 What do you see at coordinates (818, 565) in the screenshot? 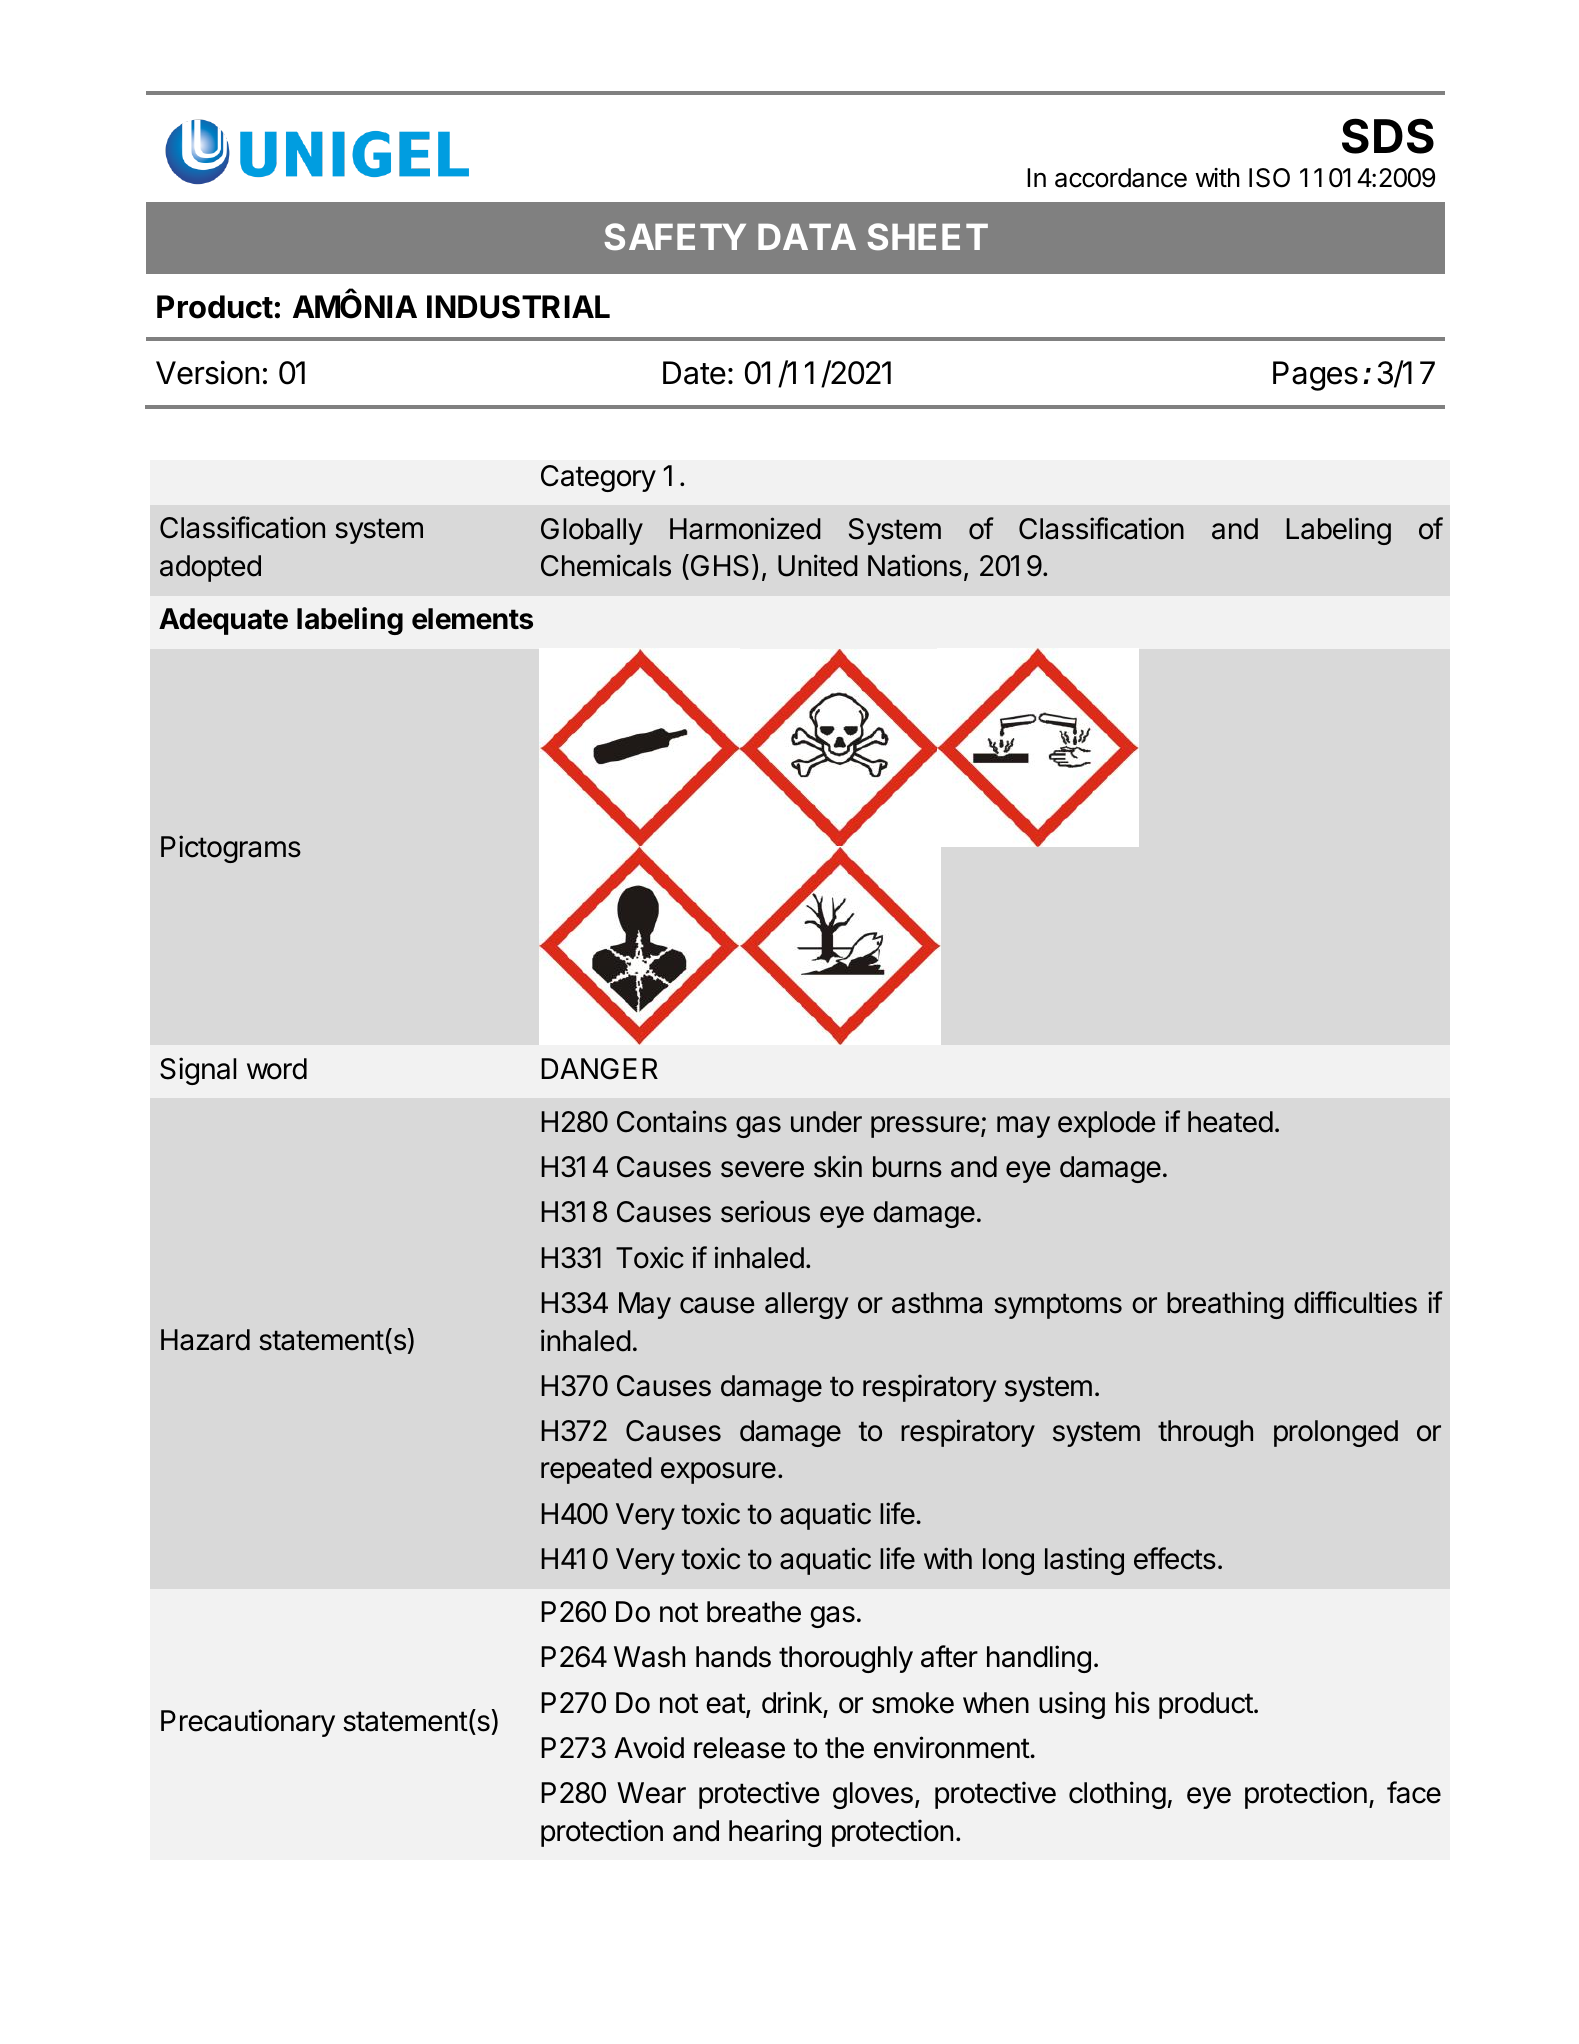
I see `United` at bounding box center [818, 565].
